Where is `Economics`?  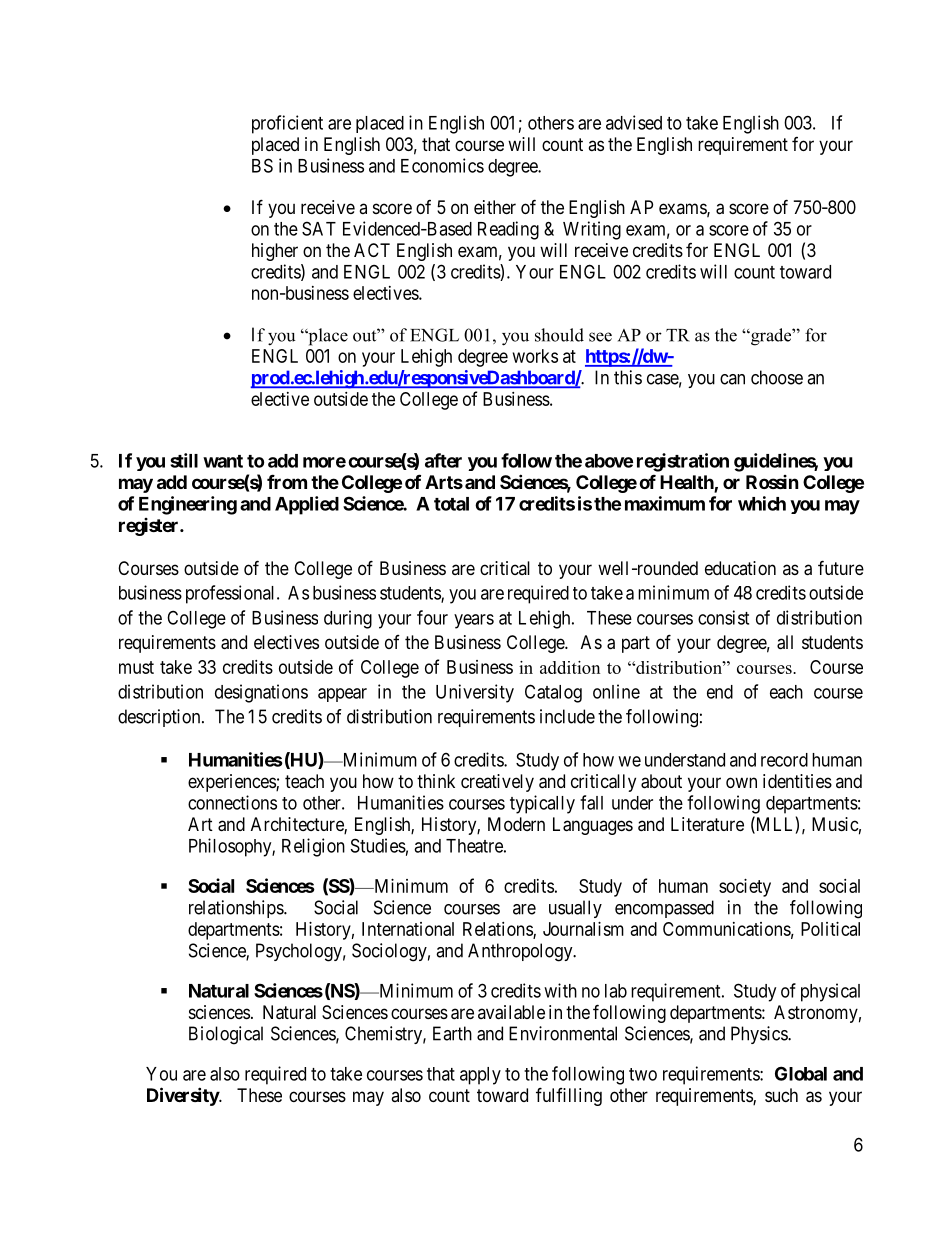
Economics is located at coordinates (442, 165).
